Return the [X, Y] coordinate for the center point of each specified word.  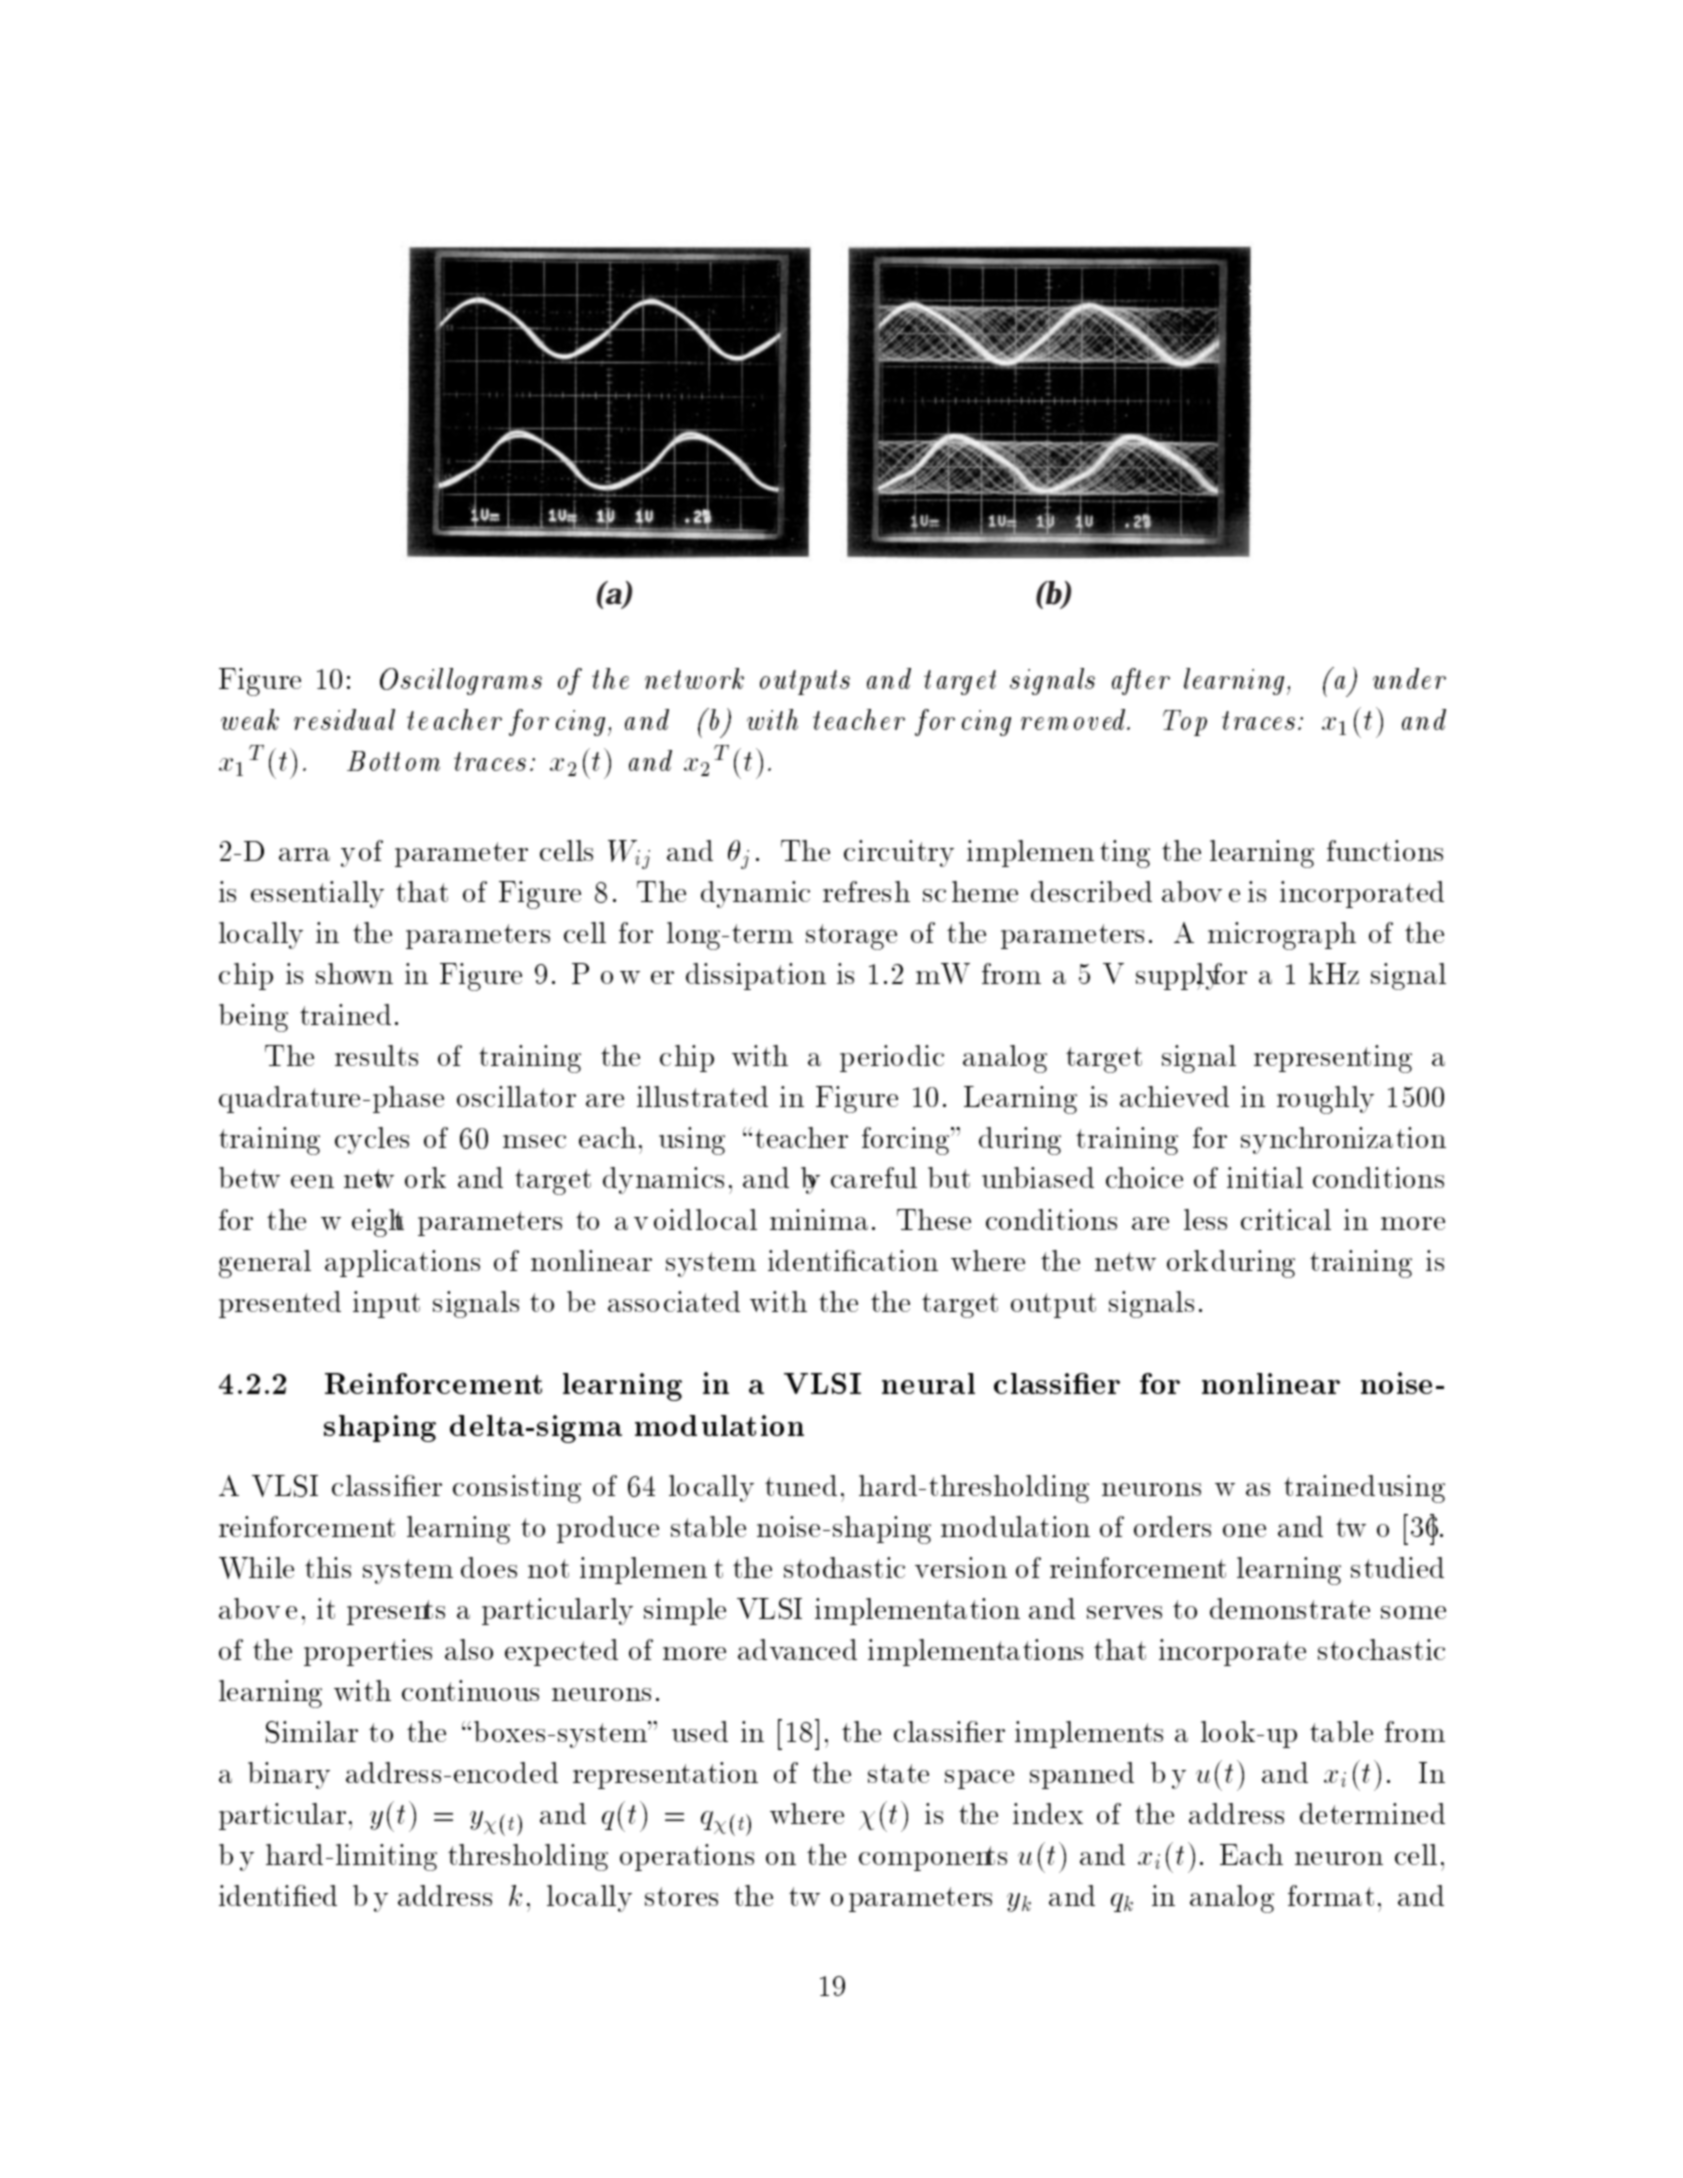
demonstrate [1290, 1608]
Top [1185, 723]
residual [344, 719]
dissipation [756, 976]
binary [289, 1775]
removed [1073, 719]
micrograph [1282, 936]
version [961, 1567]
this [328, 1567]
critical [1286, 1219]
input [386, 1304]
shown [354, 973]
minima [819, 1219]
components [933, 1858]
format [1331, 1895]
